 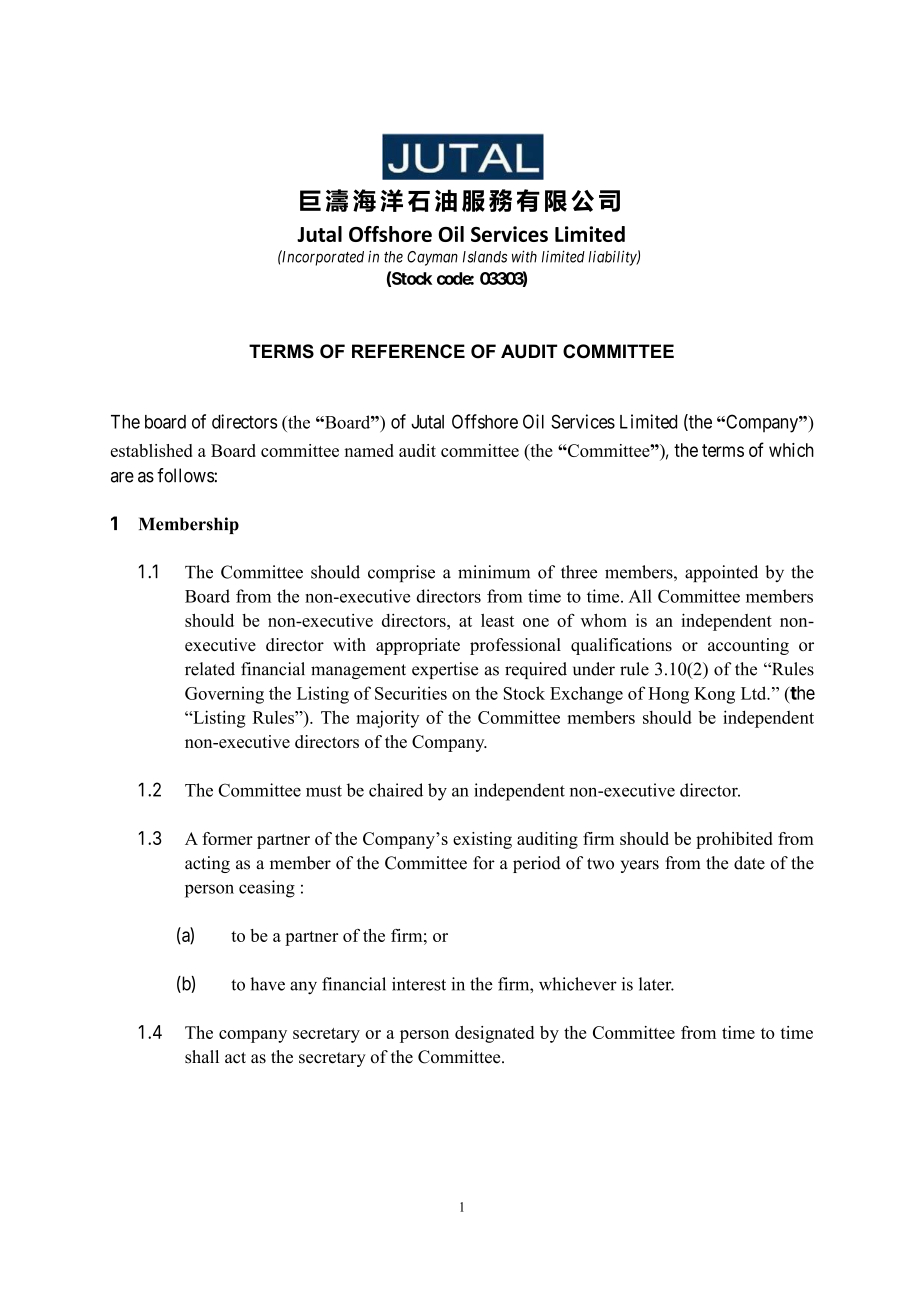 What do you see at coordinates (445, 670) in the screenshot?
I see `expertise` at bounding box center [445, 670].
